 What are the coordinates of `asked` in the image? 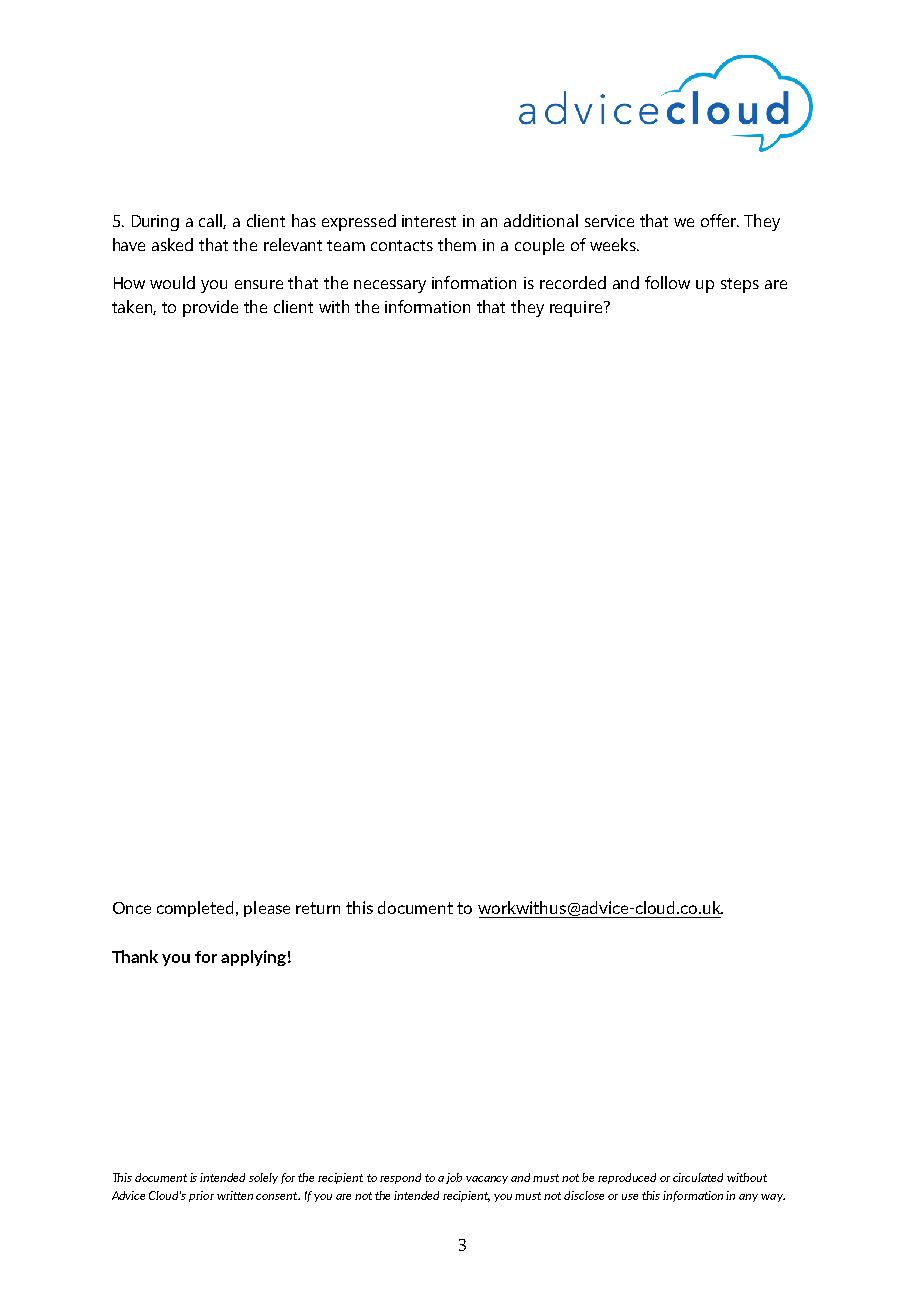 It's located at (172, 244).
